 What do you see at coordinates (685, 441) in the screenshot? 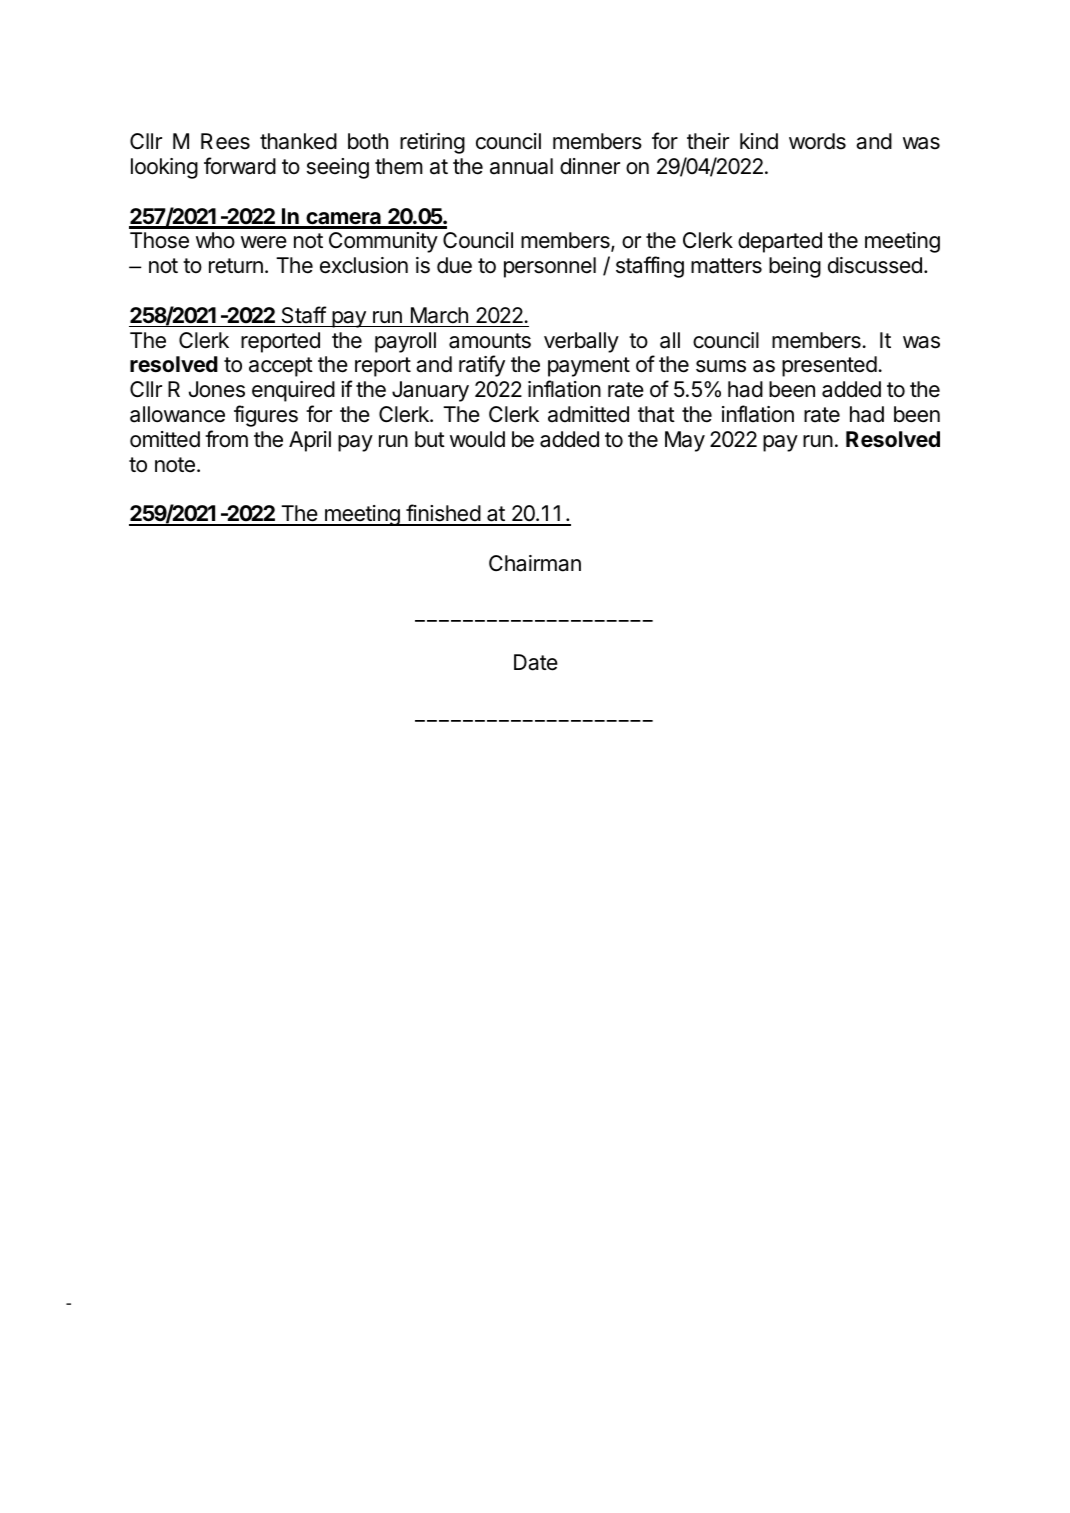
I see `May` at bounding box center [685, 441].
